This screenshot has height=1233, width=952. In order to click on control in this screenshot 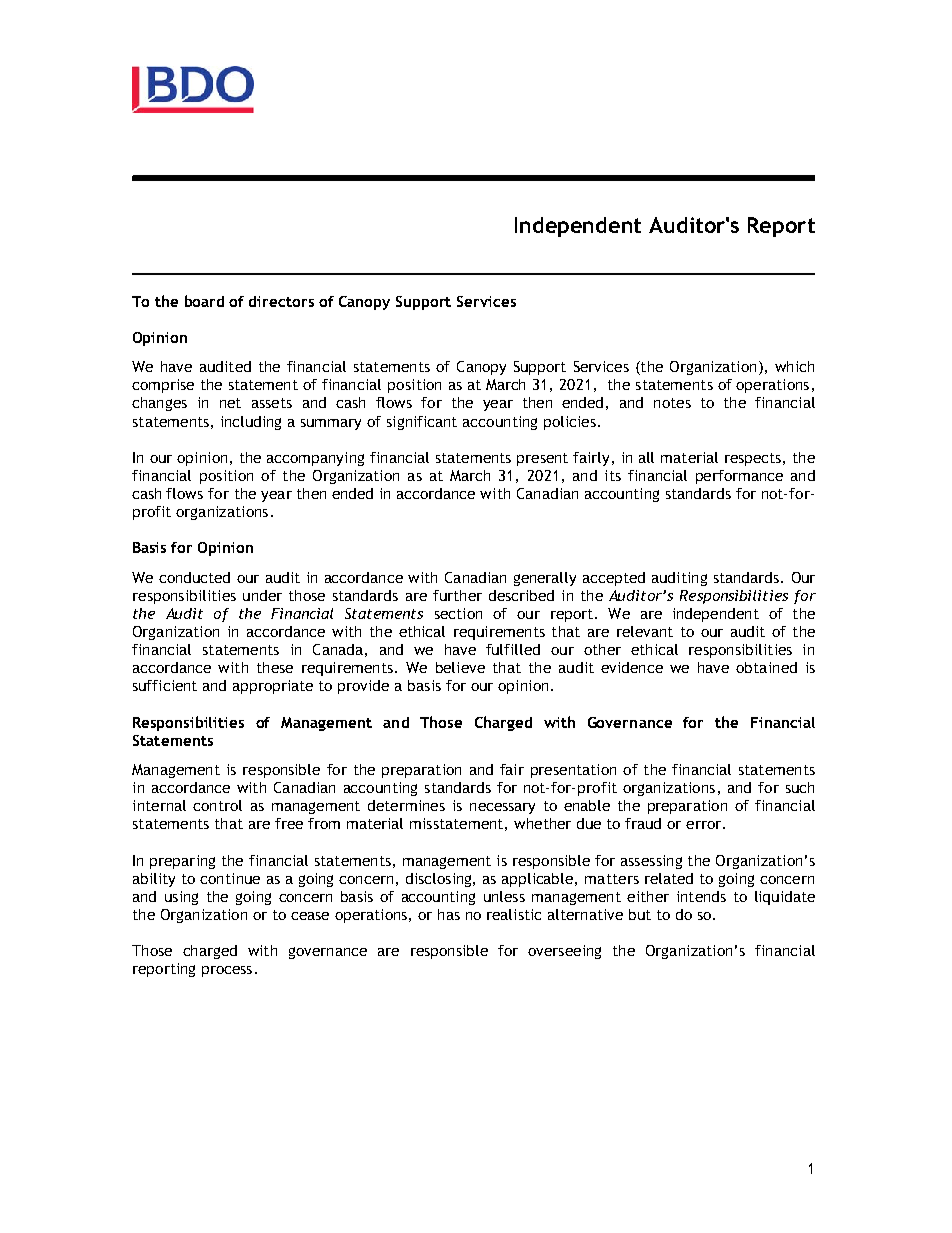, I will do `click(217, 805)`.
